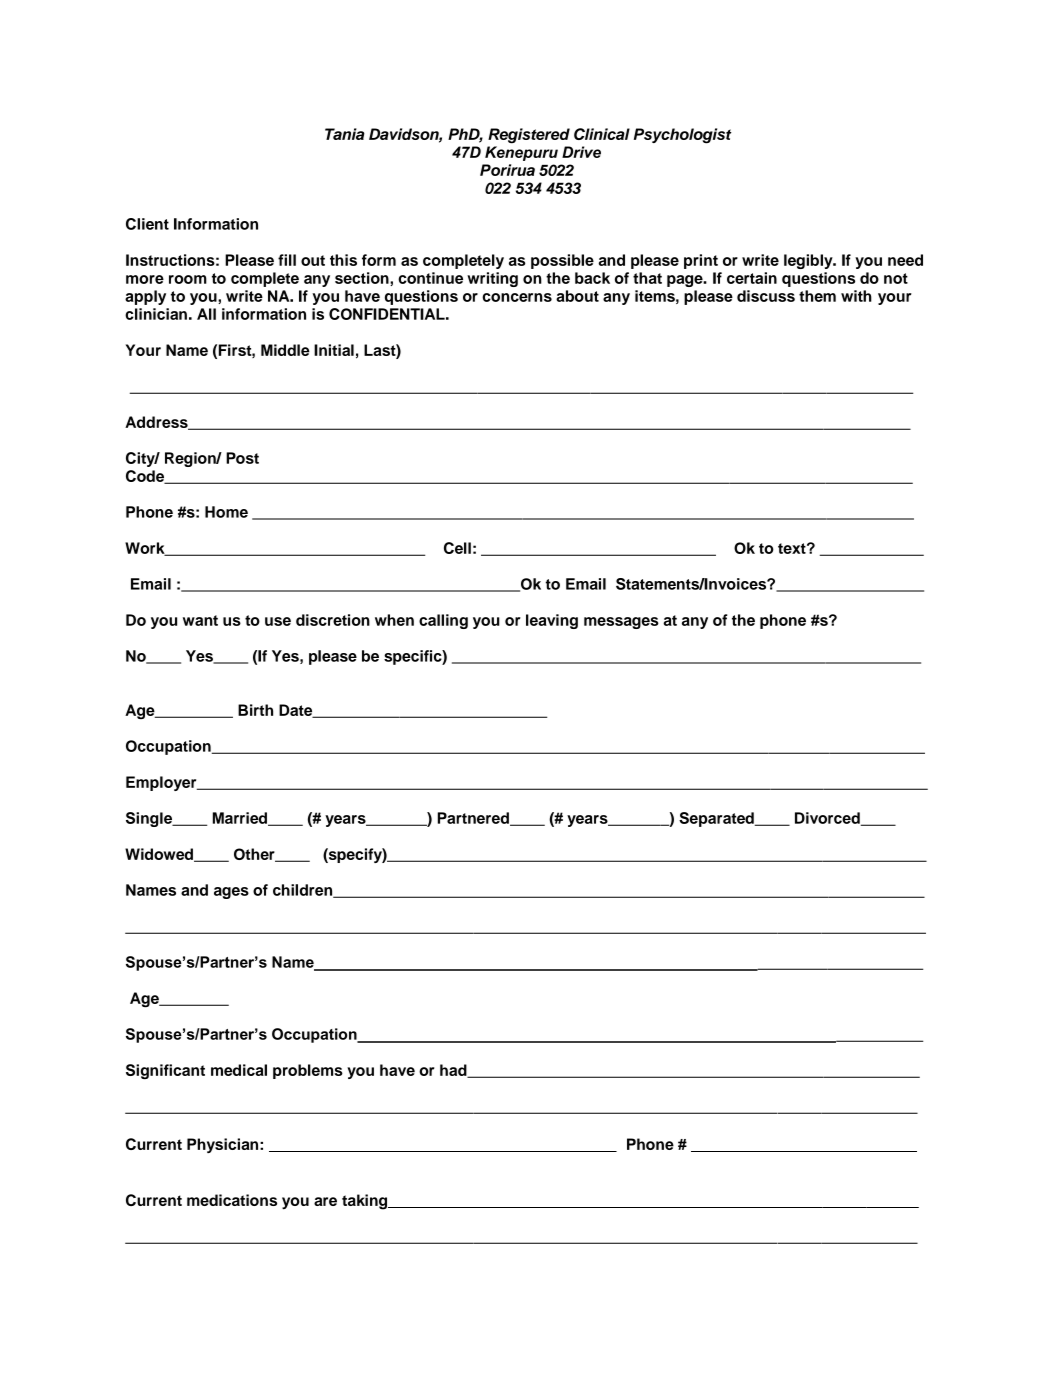  I want to click on calling, so click(443, 621).
